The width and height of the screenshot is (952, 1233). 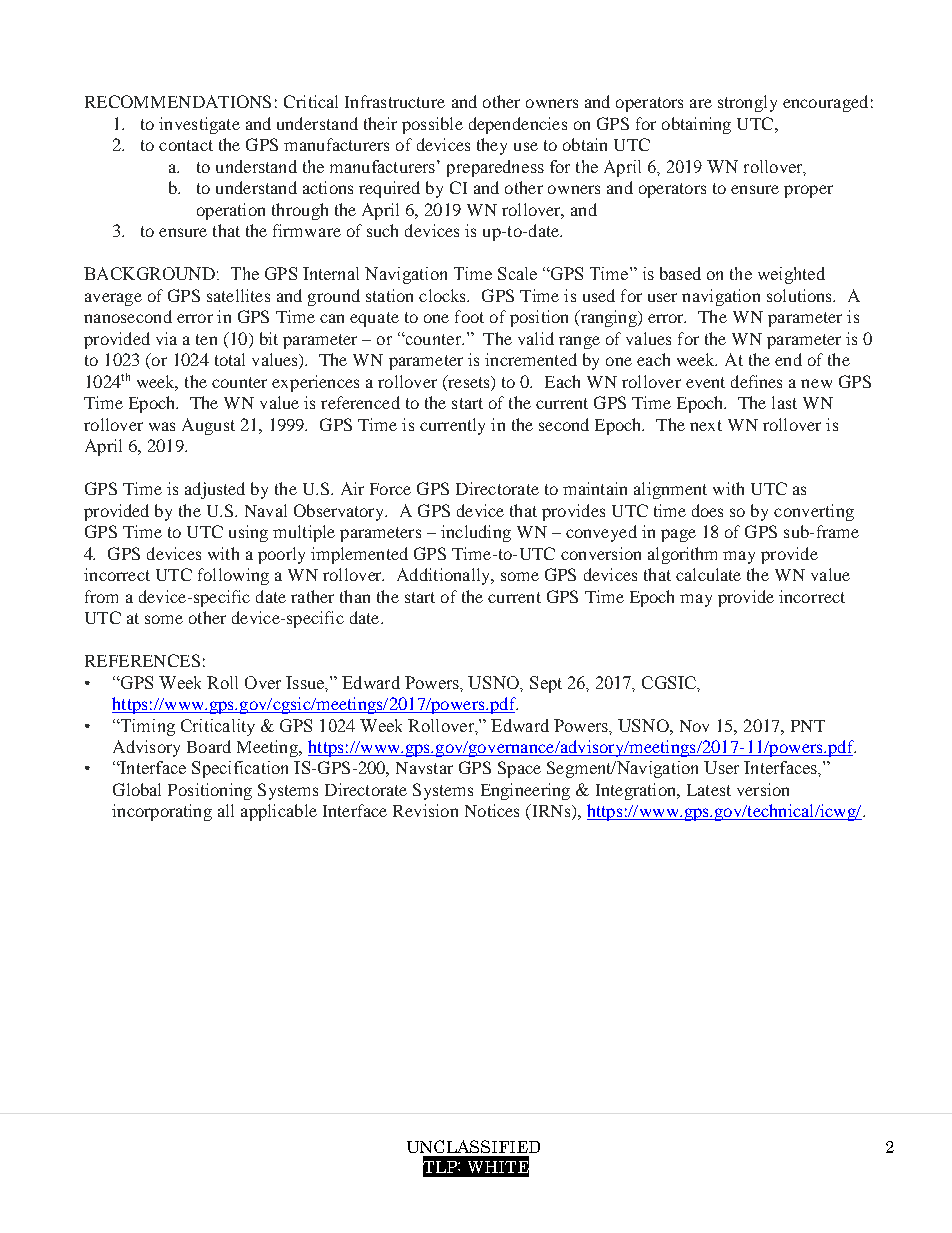 I want to click on weighted, so click(x=791, y=275).
